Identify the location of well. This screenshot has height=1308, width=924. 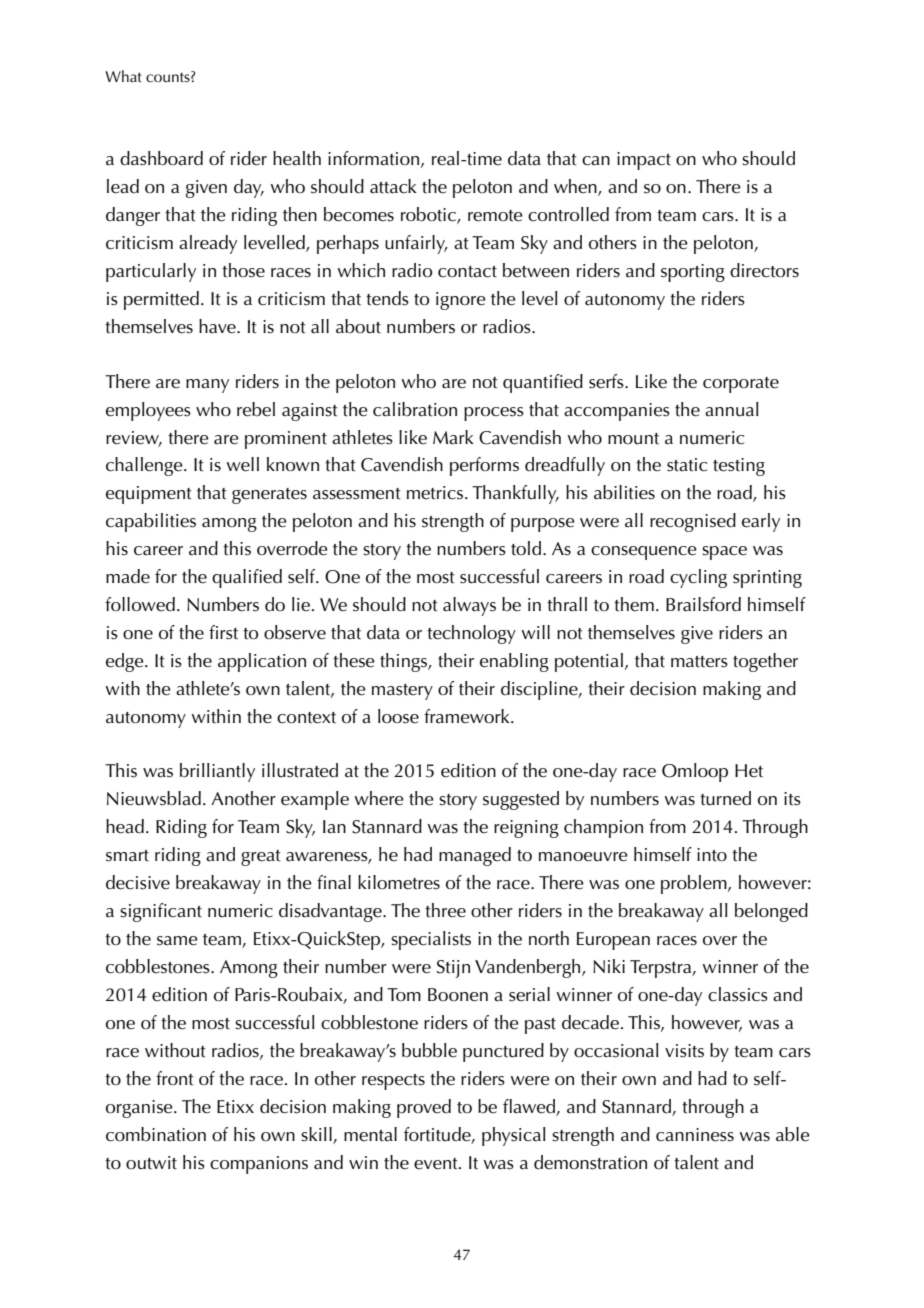
(242, 464).
